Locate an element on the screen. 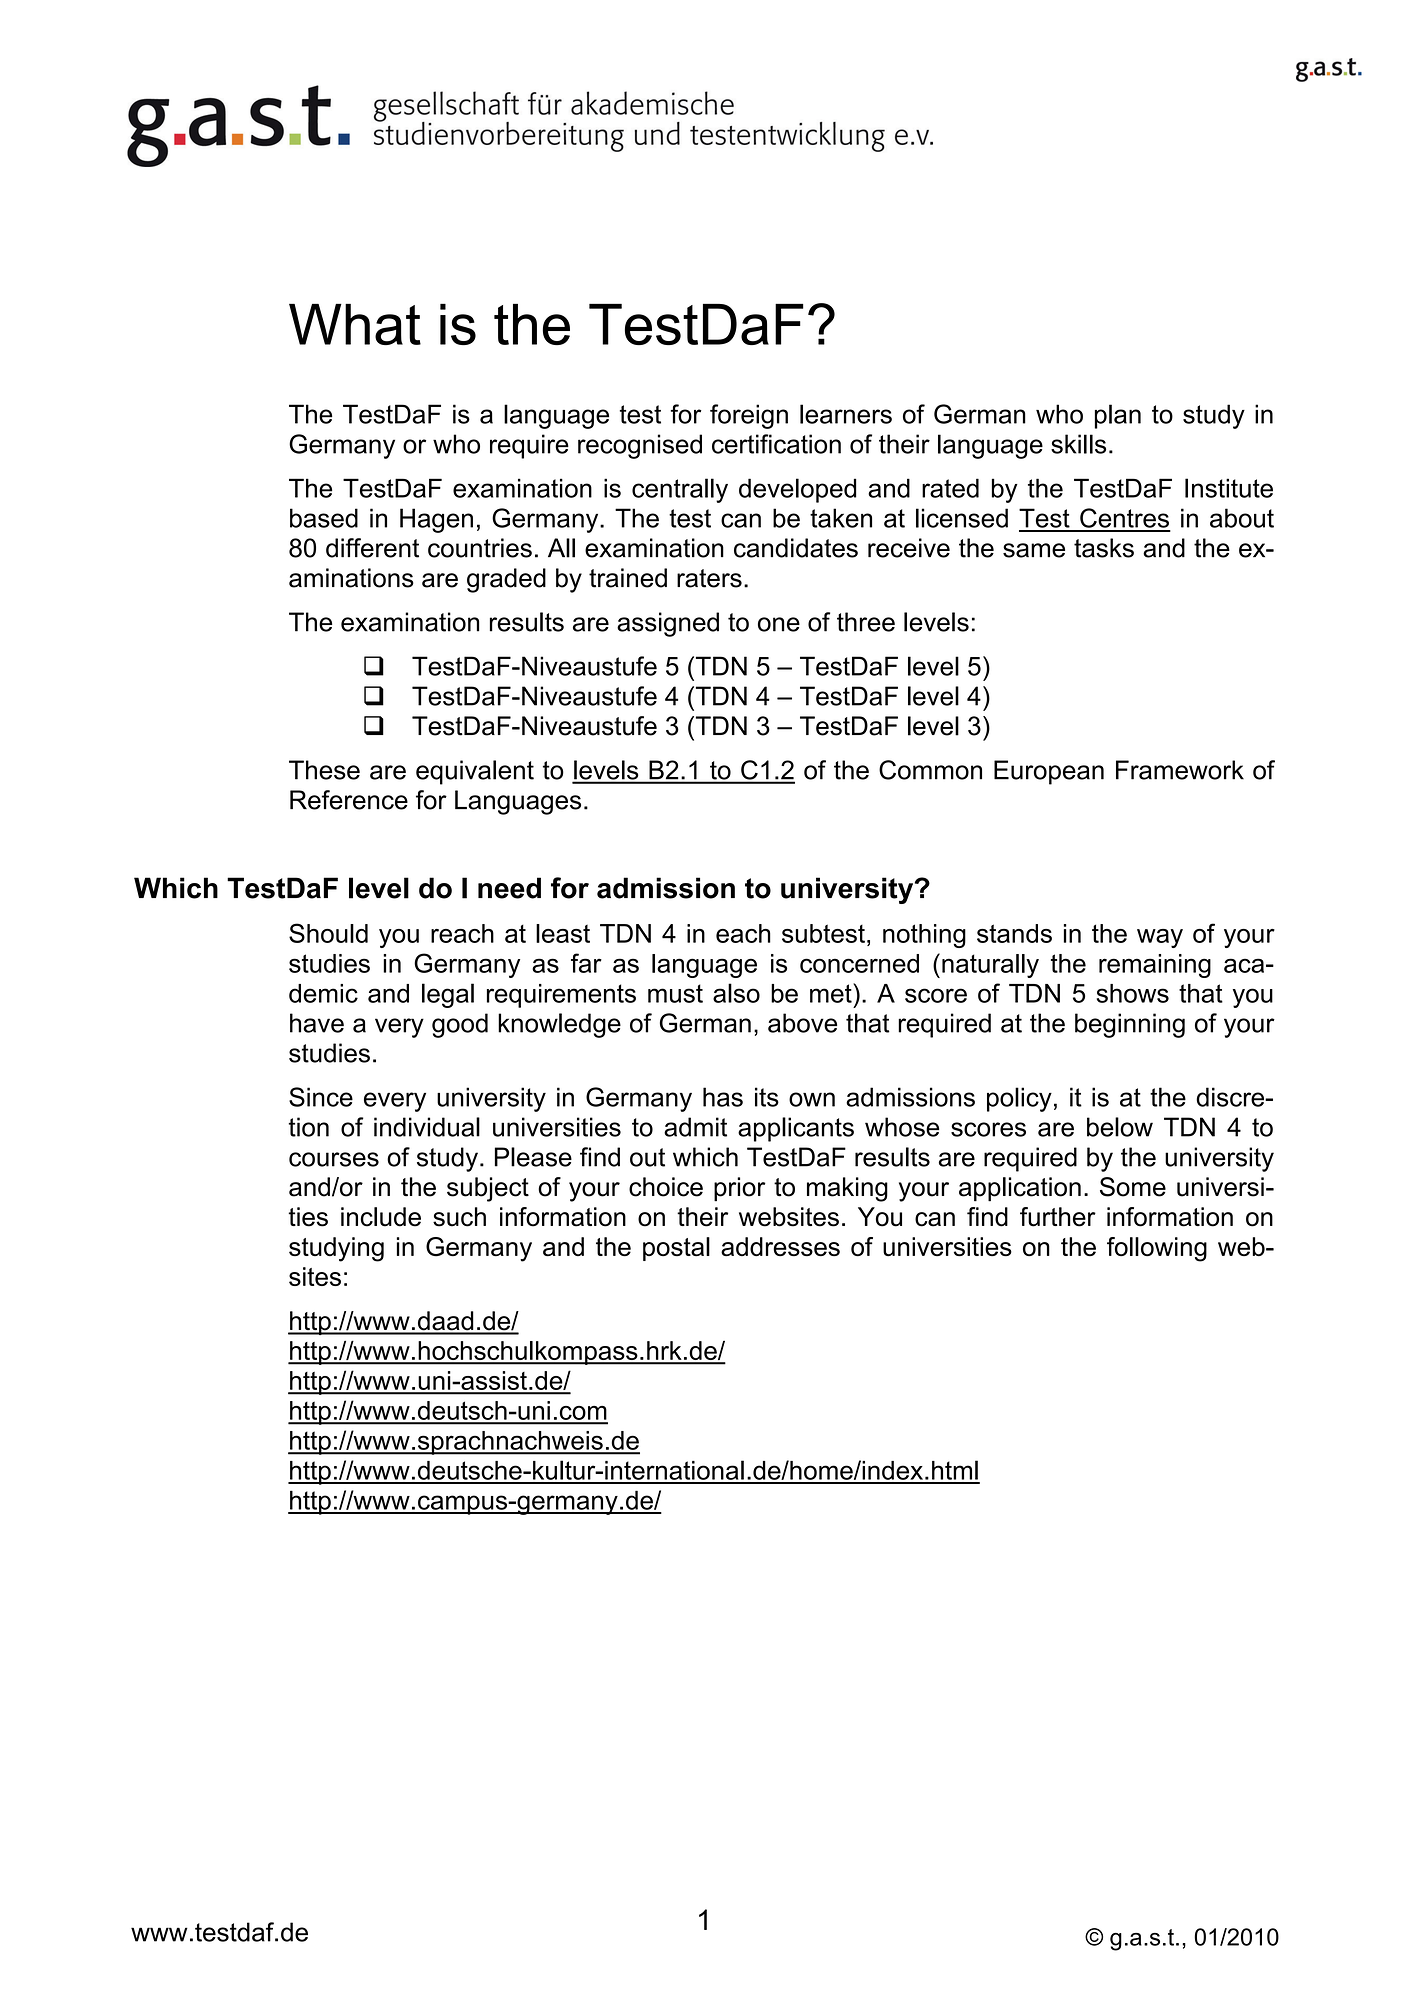 This screenshot has height=1991, width=1408. tasks is located at coordinates (1104, 548).
